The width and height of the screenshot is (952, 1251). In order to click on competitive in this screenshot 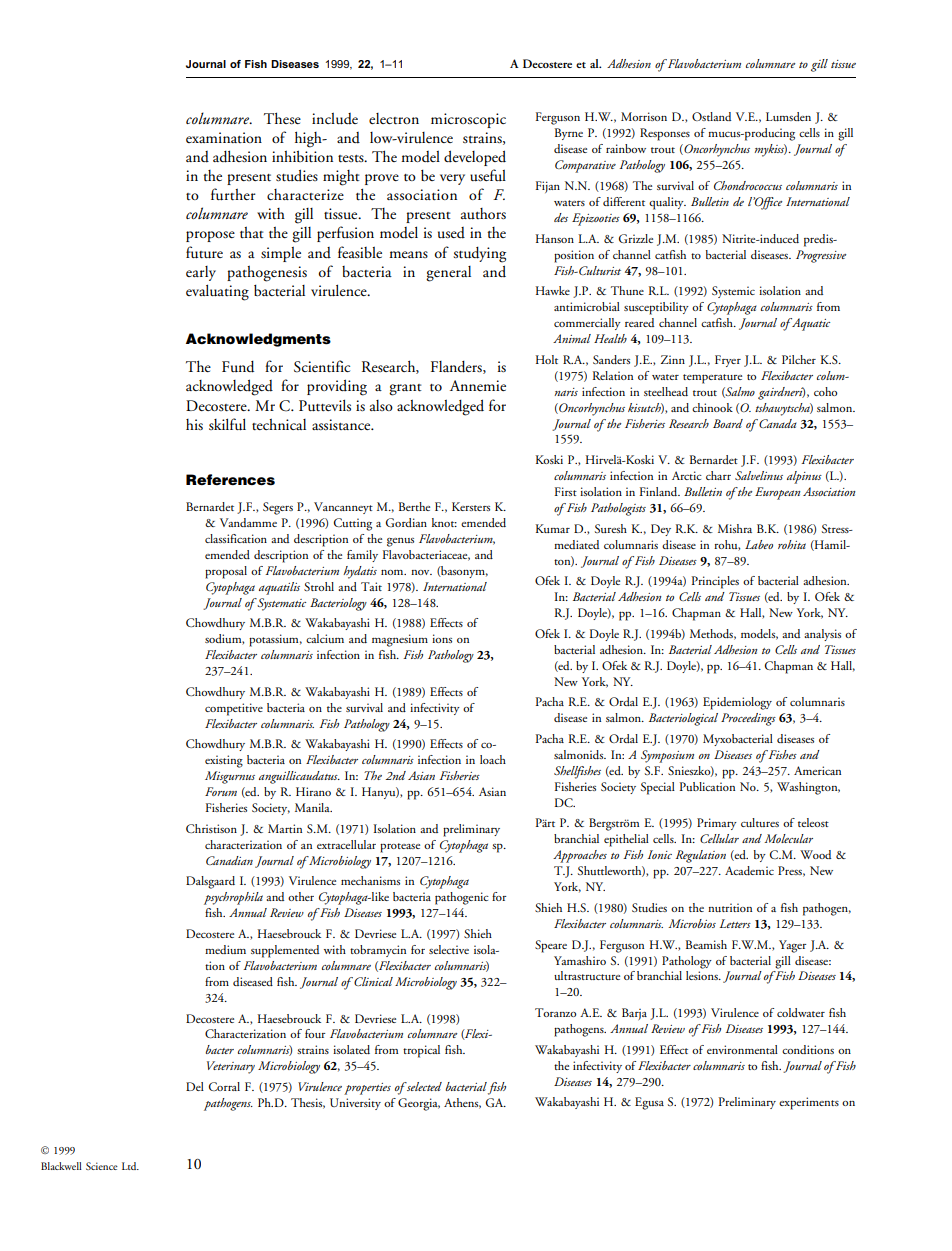, I will do `click(234, 709)`.
